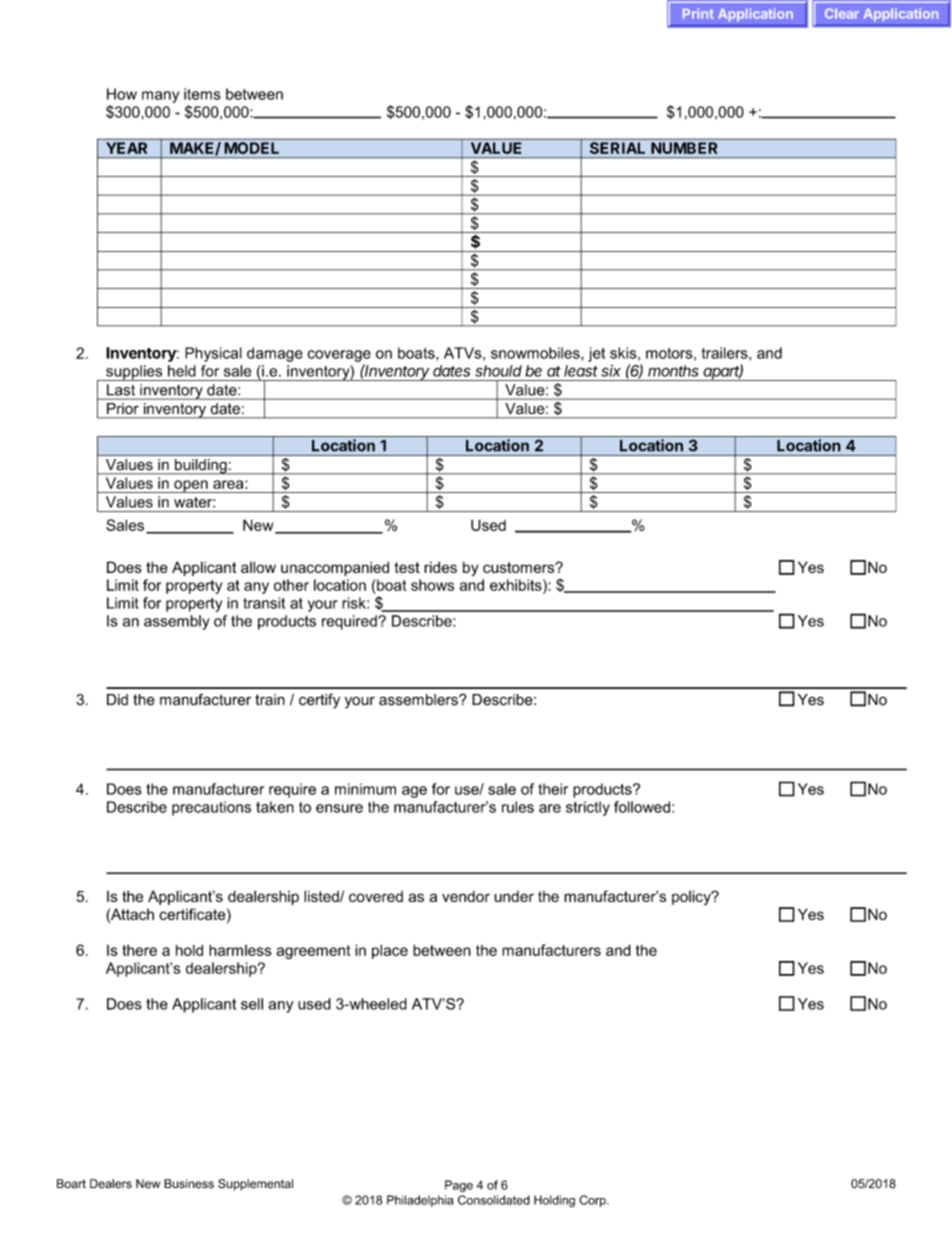  What do you see at coordinates (189, 1184) in the screenshot?
I see `Business` at bounding box center [189, 1184].
